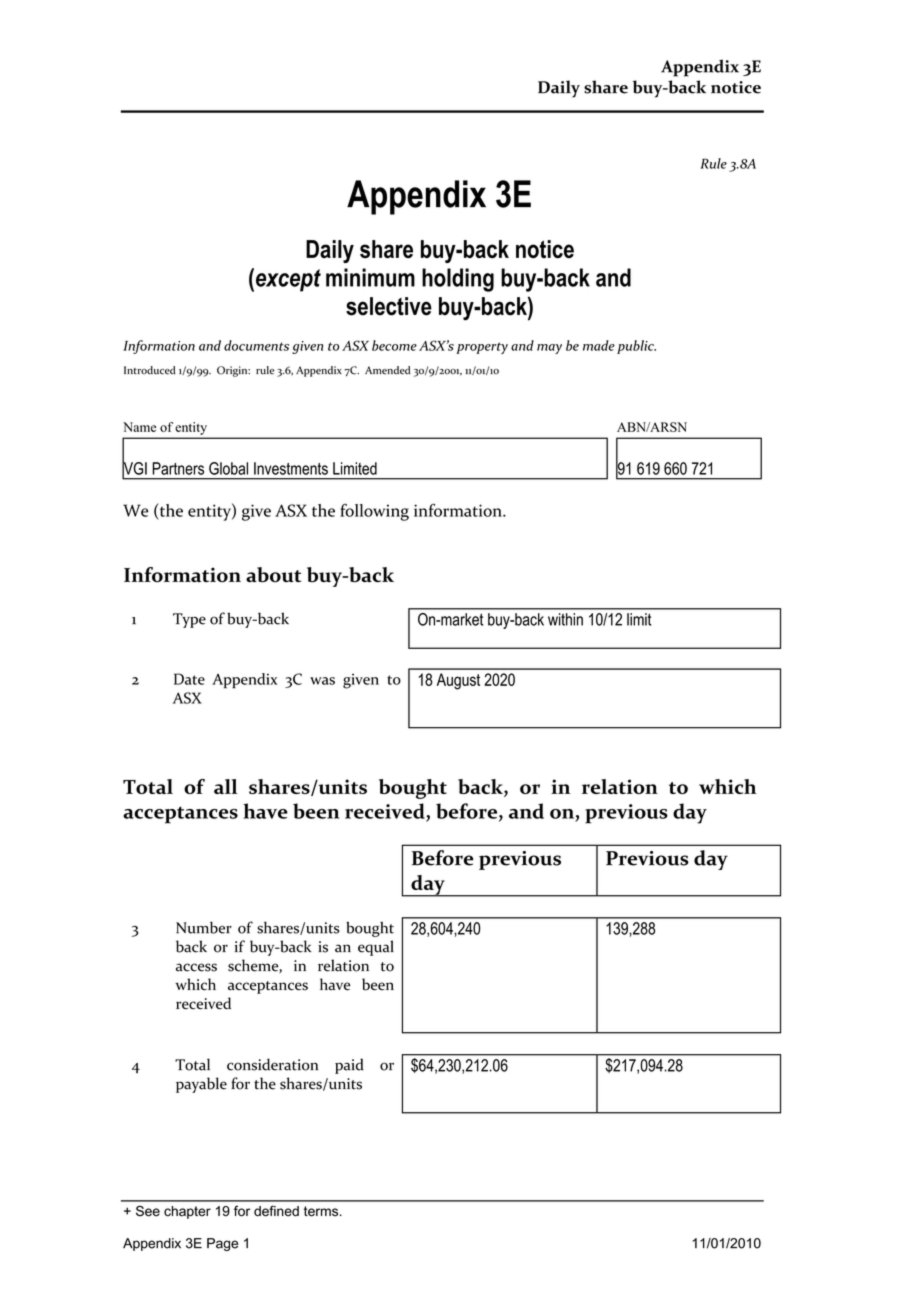 This screenshot has height=1307, width=924. Describe the element at coordinates (458, 681) in the screenshot. I see `August` at that location.
